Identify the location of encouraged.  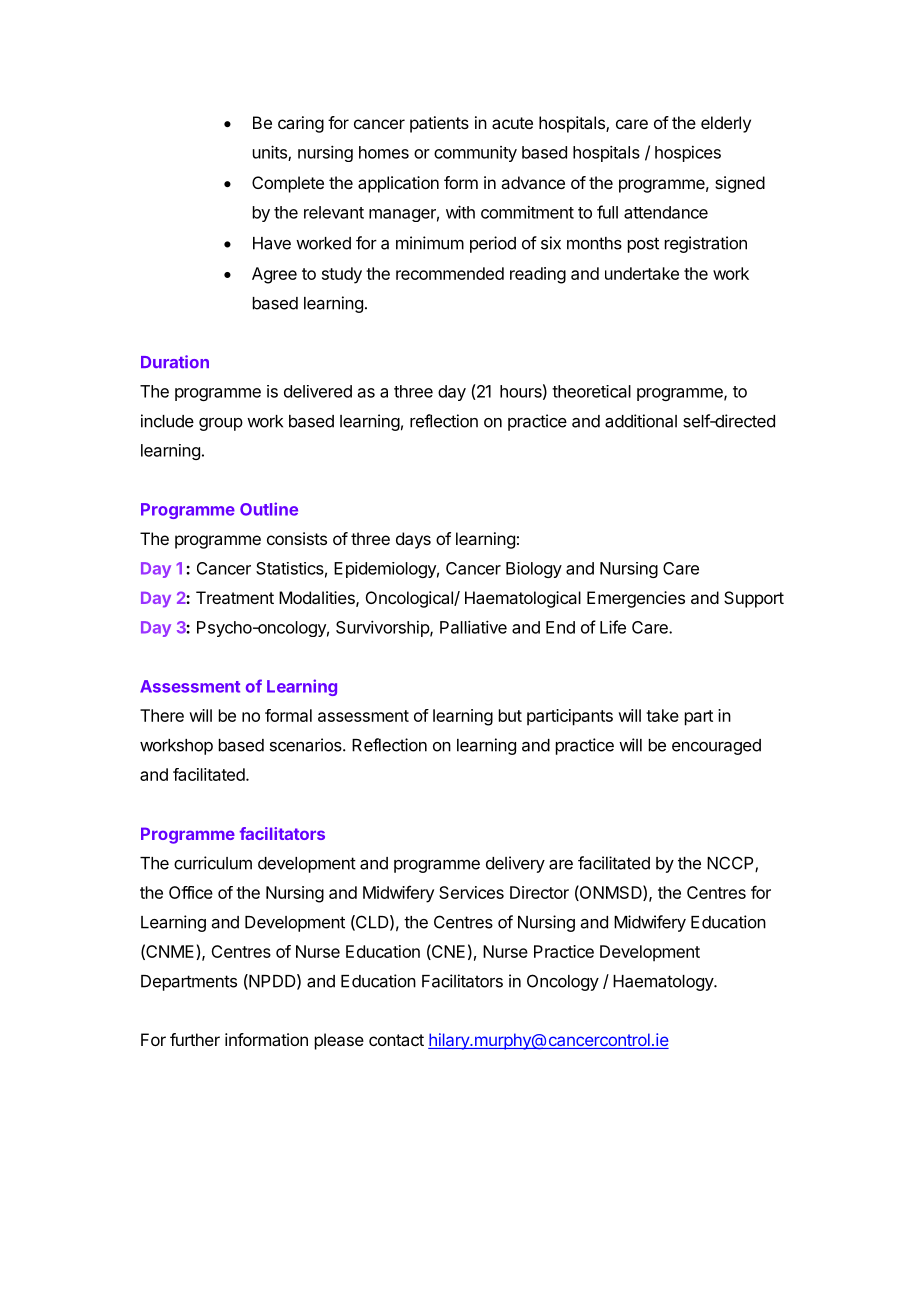
(716, 747).
